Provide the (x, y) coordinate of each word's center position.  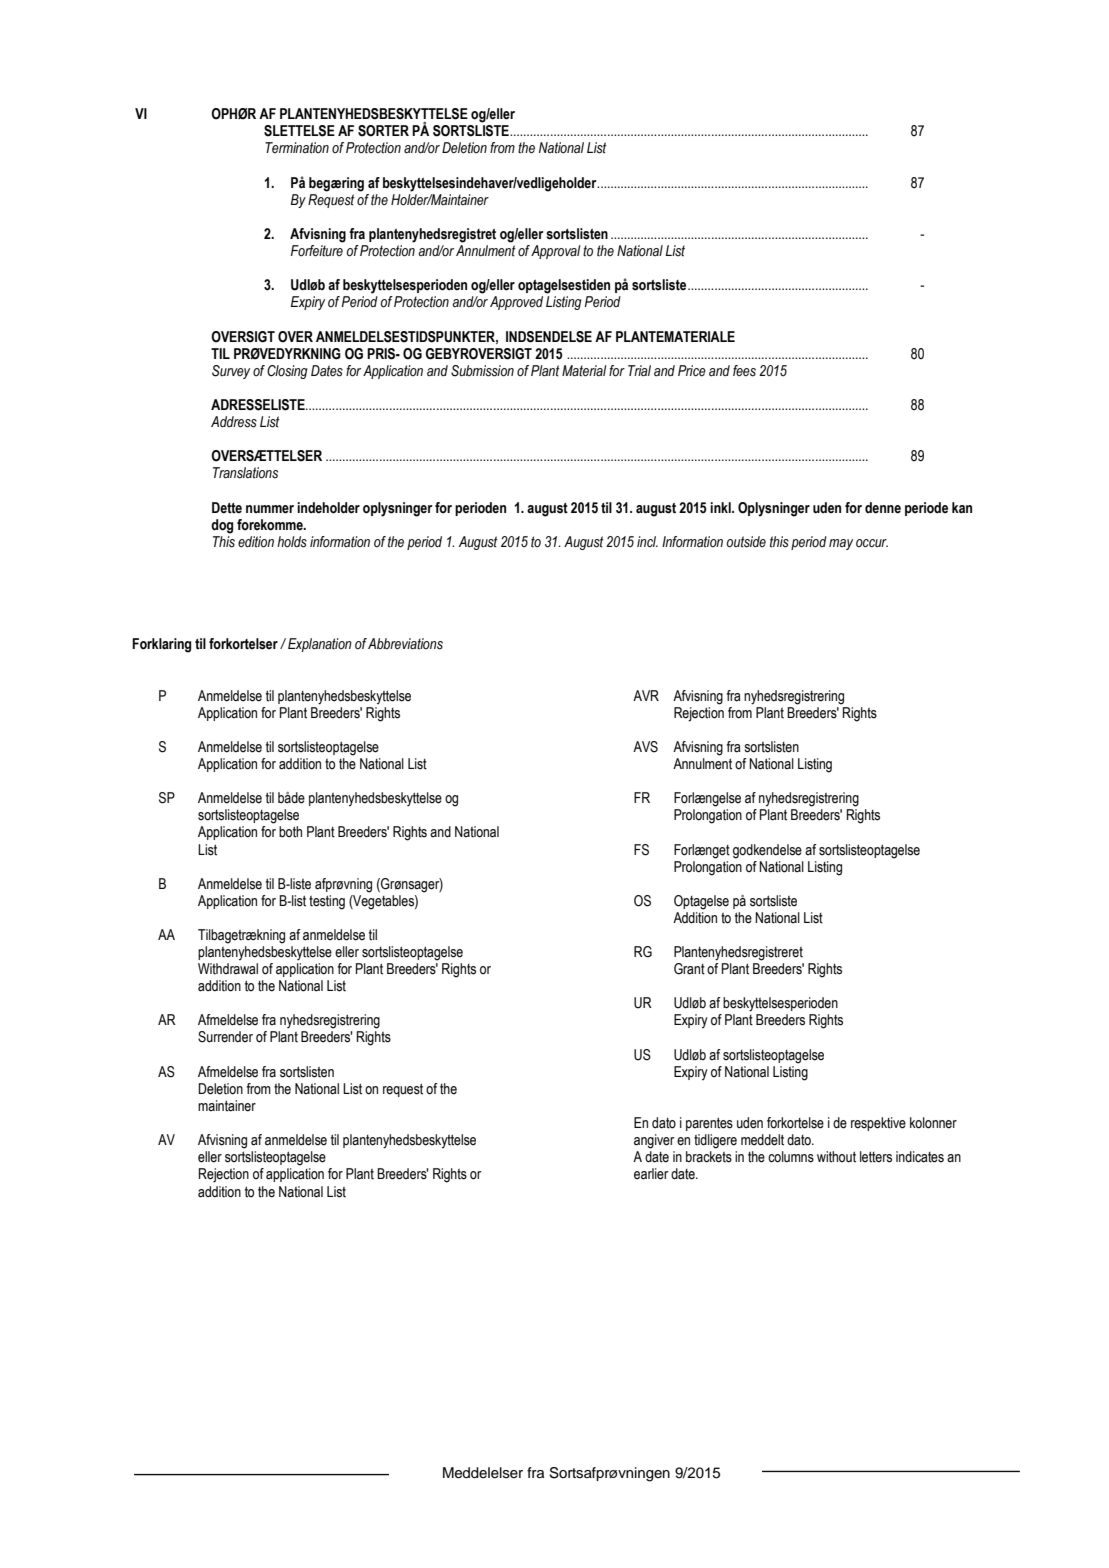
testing (327, 902)
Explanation (320, 645)
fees (744, 371)
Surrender (225, 1037)
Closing (287, 372)
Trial (639, 370)
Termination (297, 148)
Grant (689, 969)
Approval (556, 252)
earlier (651, 1174)
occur (872, 543)
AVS (645, 747)
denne (883, 508)
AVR (646, 695)
